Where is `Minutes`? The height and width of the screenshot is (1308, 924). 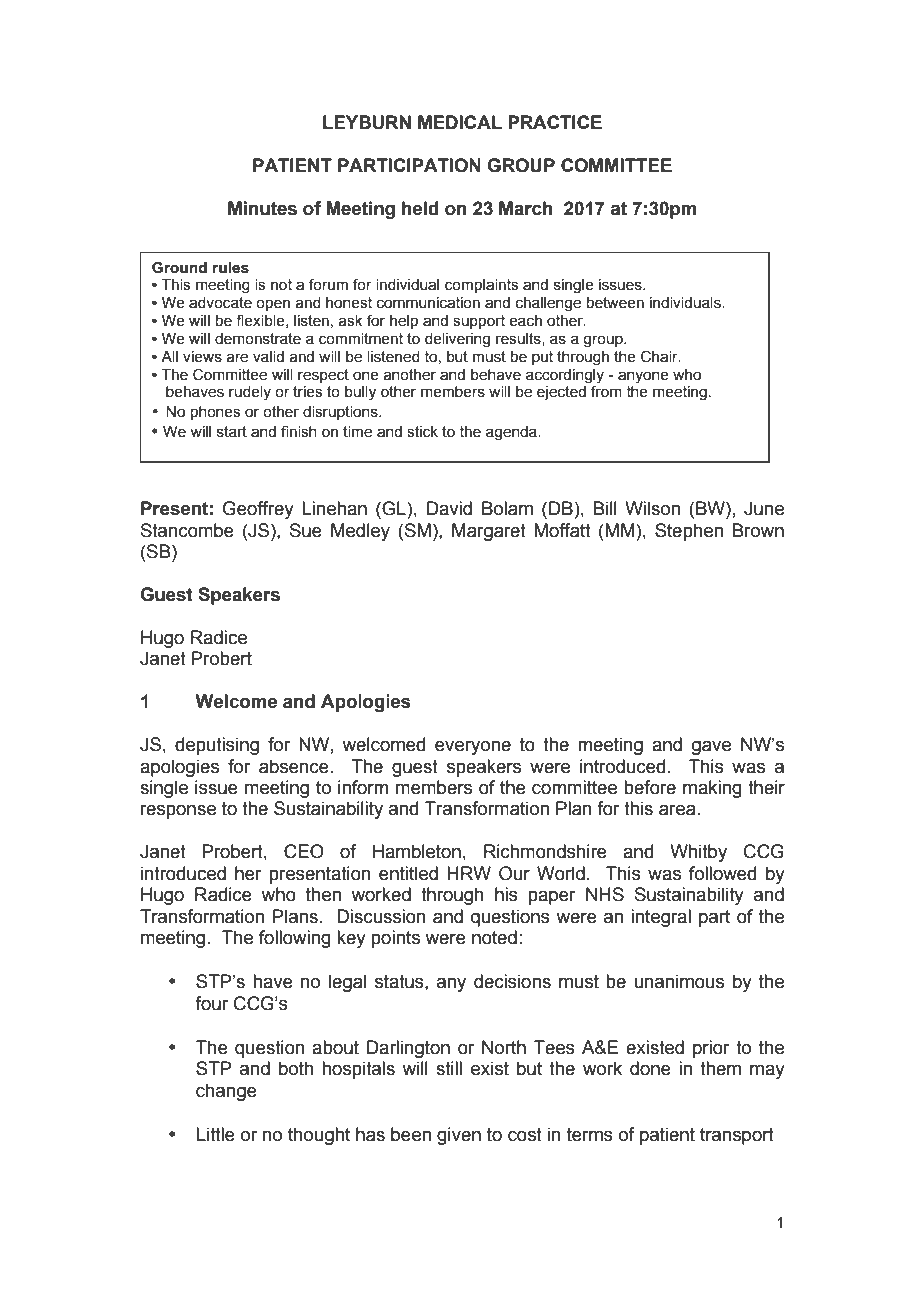 Minutes is located at coordinates (262, 208).
